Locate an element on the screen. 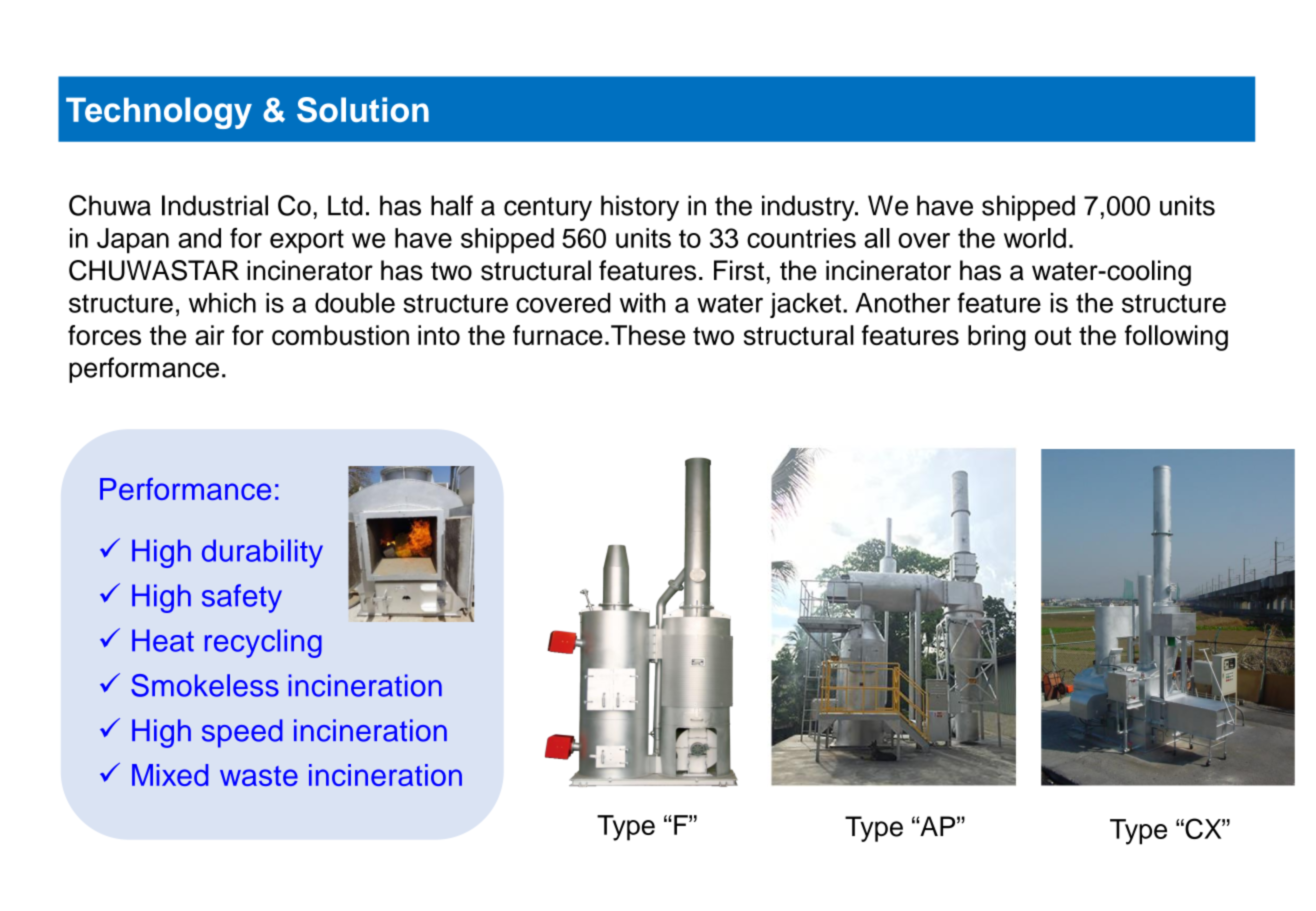 This screenshot has width=1316, height=911. durability is located at coordinates (262, 553).
